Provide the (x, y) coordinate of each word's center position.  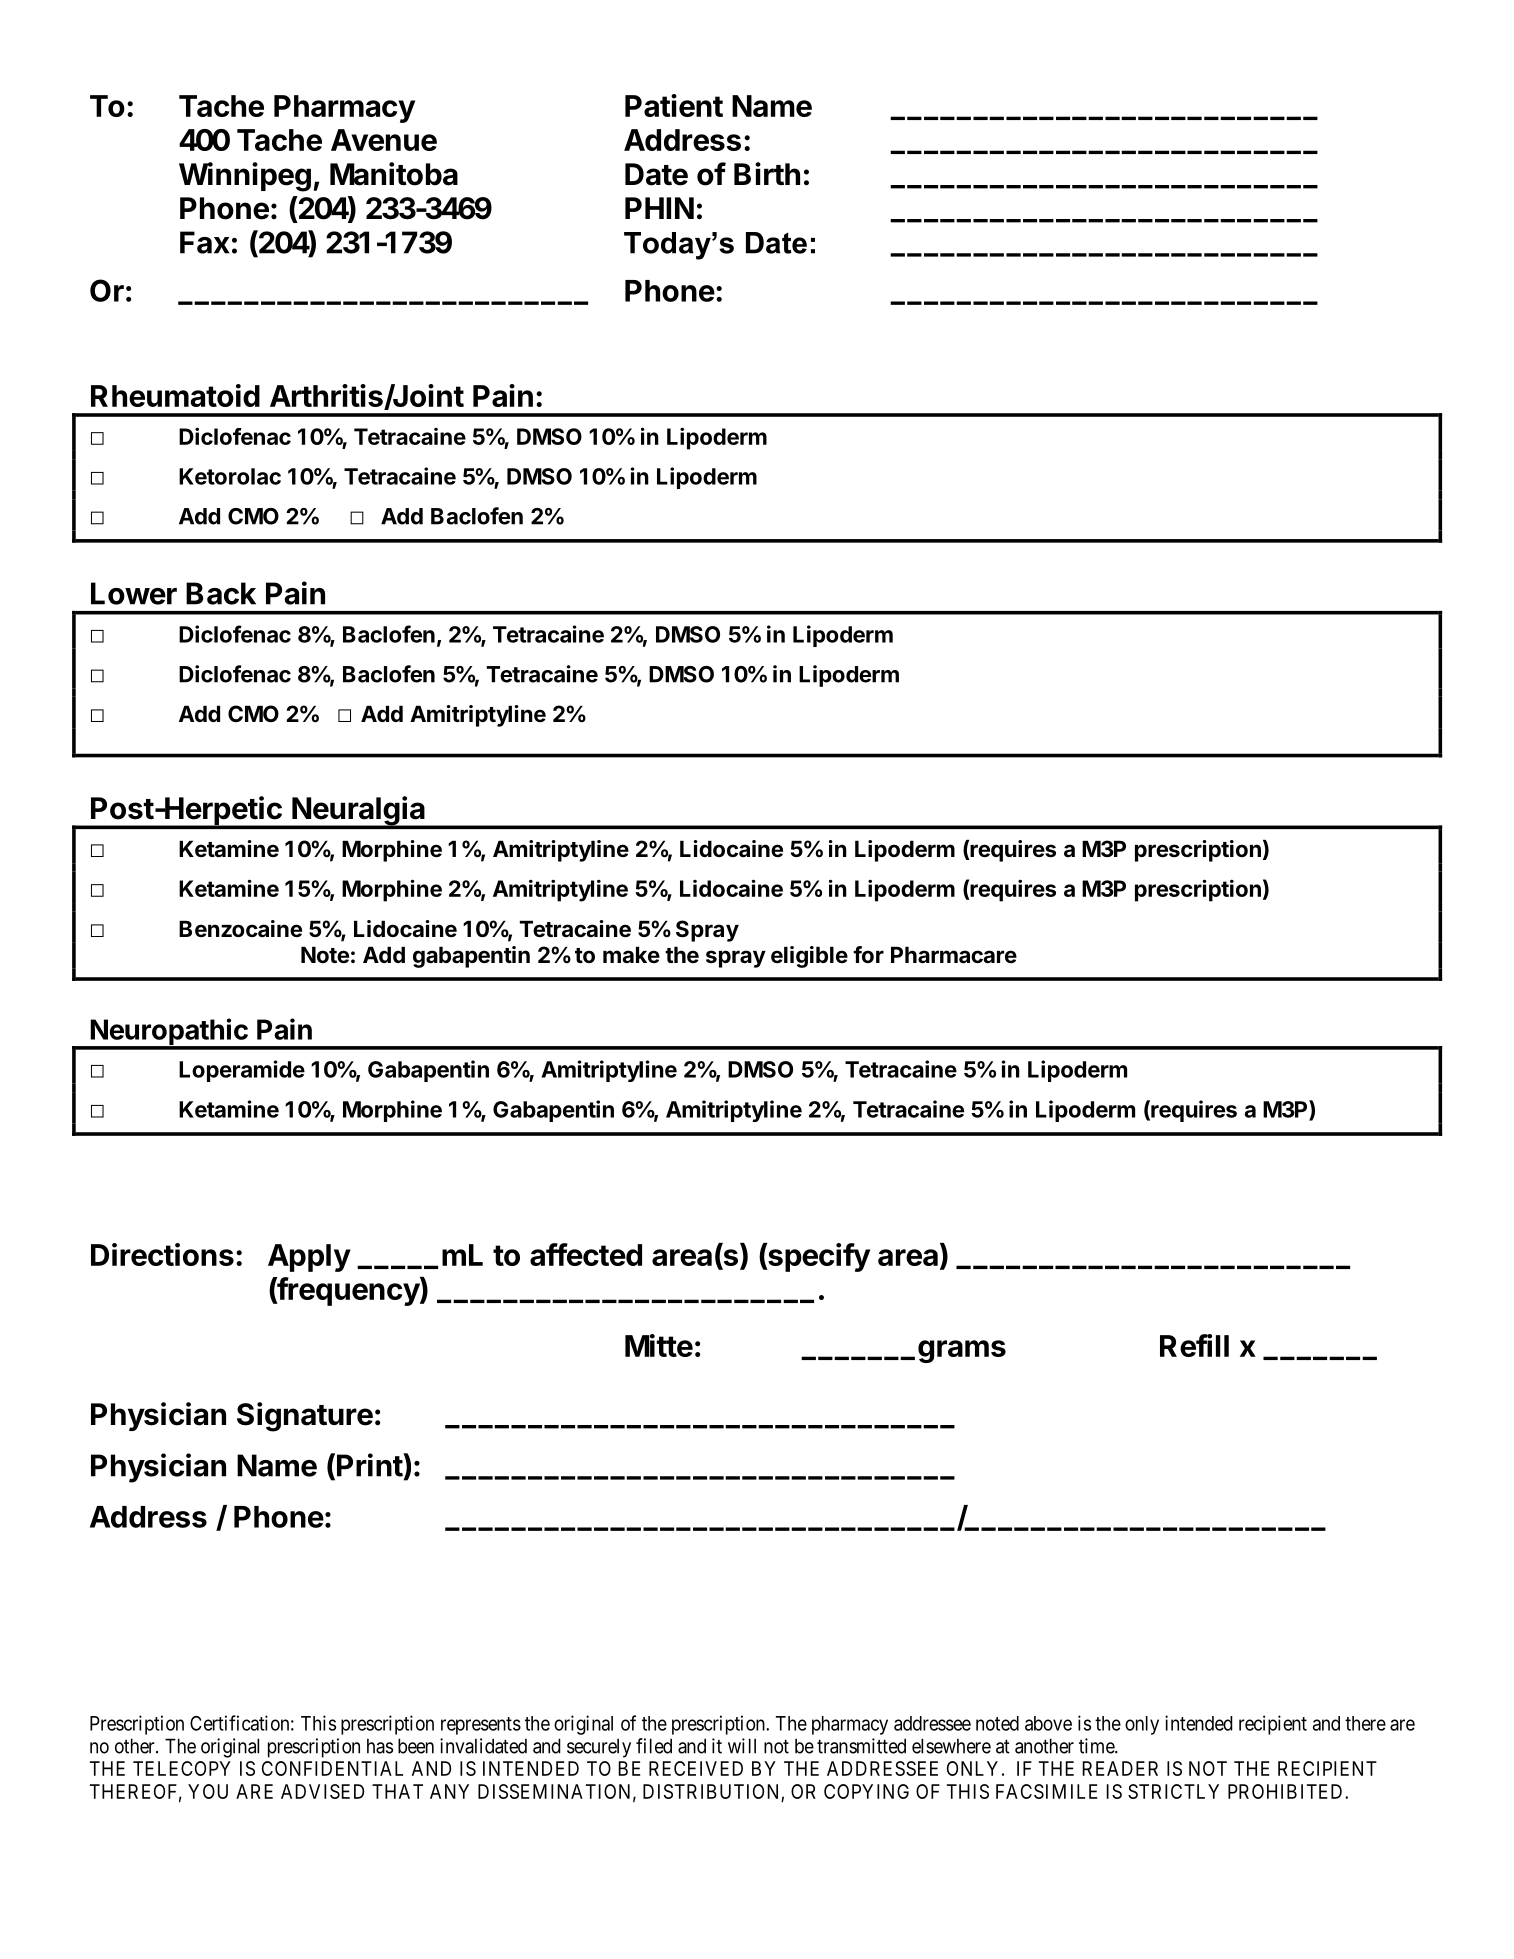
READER (1120, 1768)
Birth (767, 174)
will (742, 1746)
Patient (674, 105)
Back (221, 593)
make (631, 954)
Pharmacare (954, 955)
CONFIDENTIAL (332, 1768)
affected (586, 1254)
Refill (1194, 1345)
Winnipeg (245, 177)
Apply (309, 1258)
